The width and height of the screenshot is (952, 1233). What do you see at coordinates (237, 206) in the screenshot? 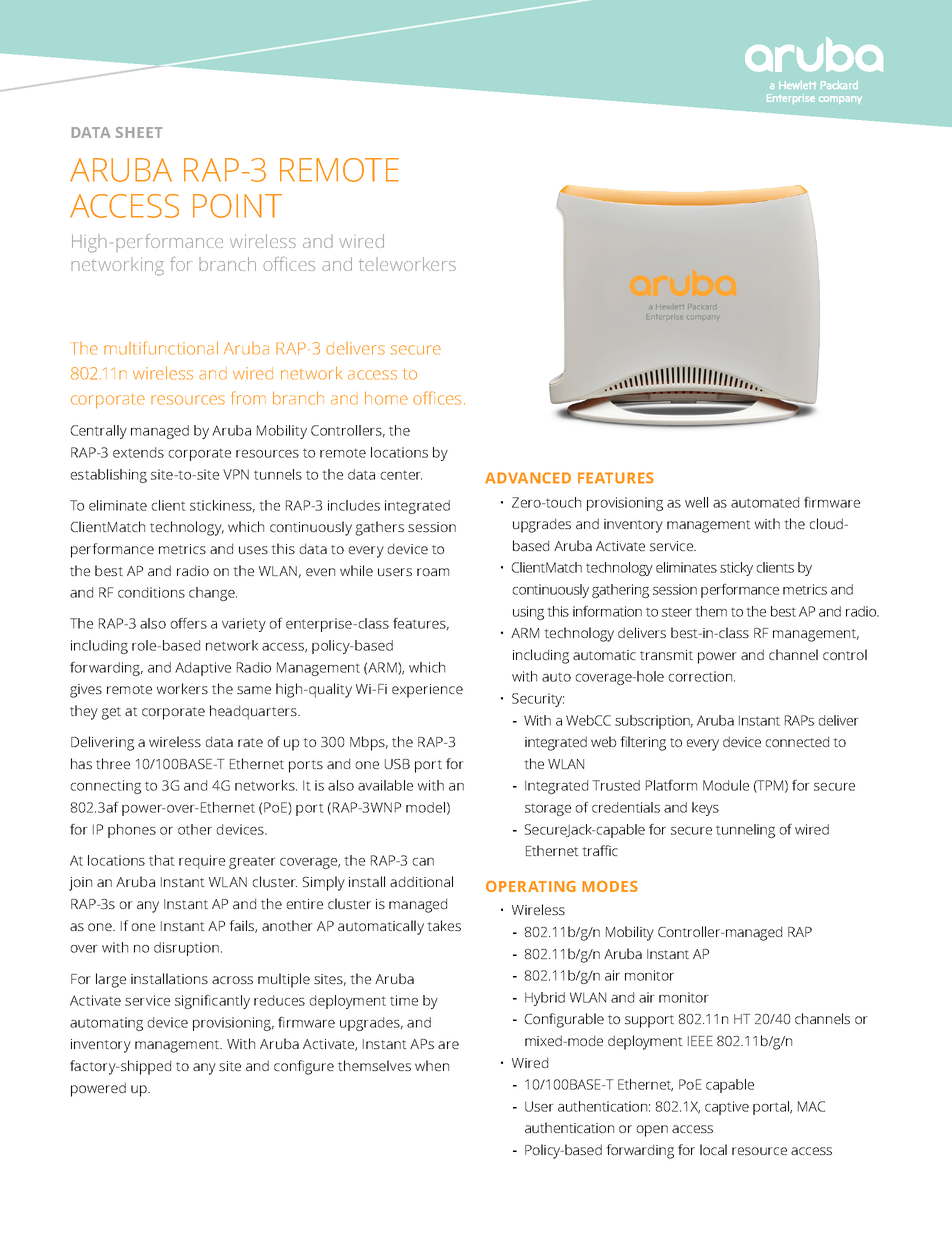
I see `POINT` at bounding box center [237, 206].
